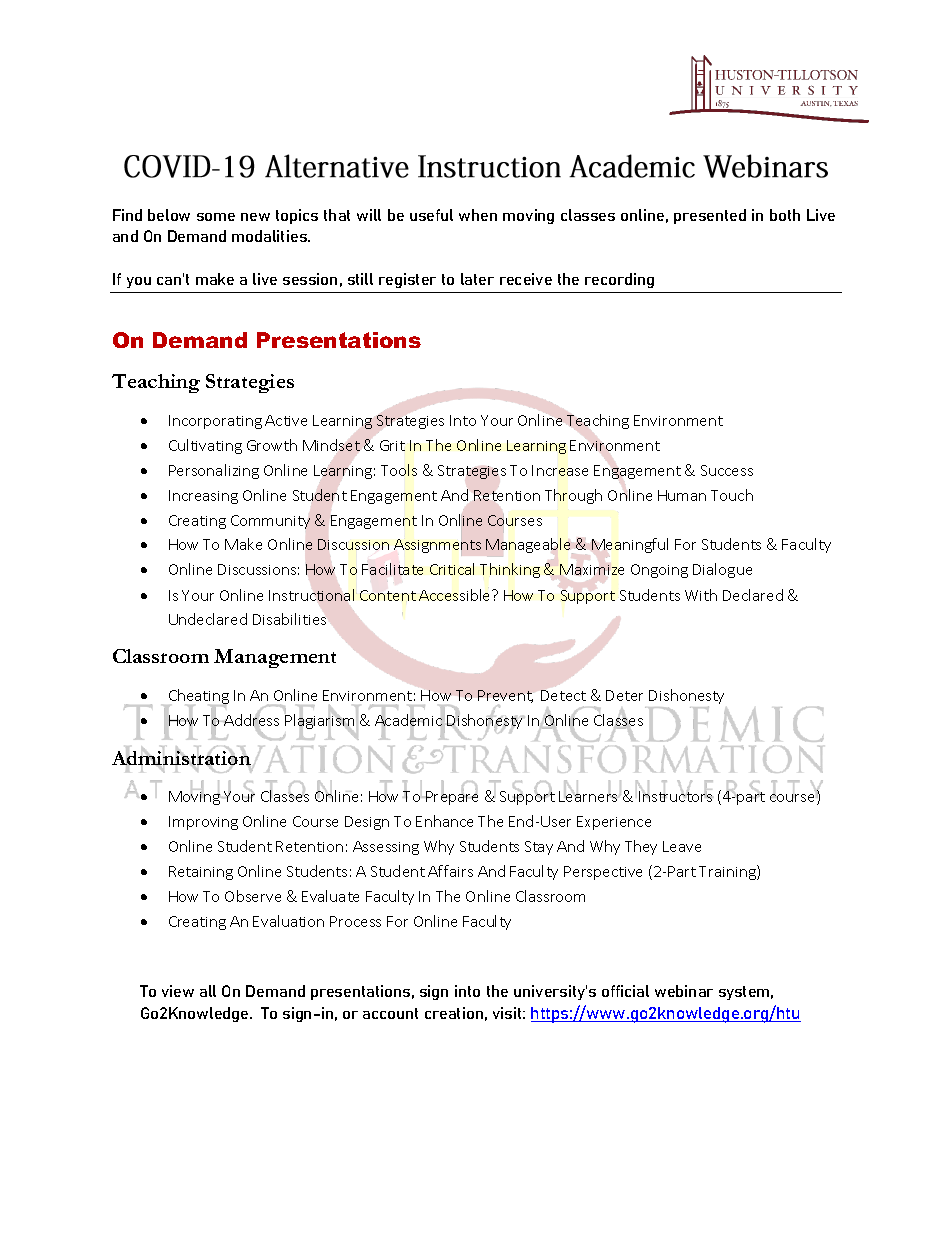  I want to click on Accessible, so click(456, 595).
